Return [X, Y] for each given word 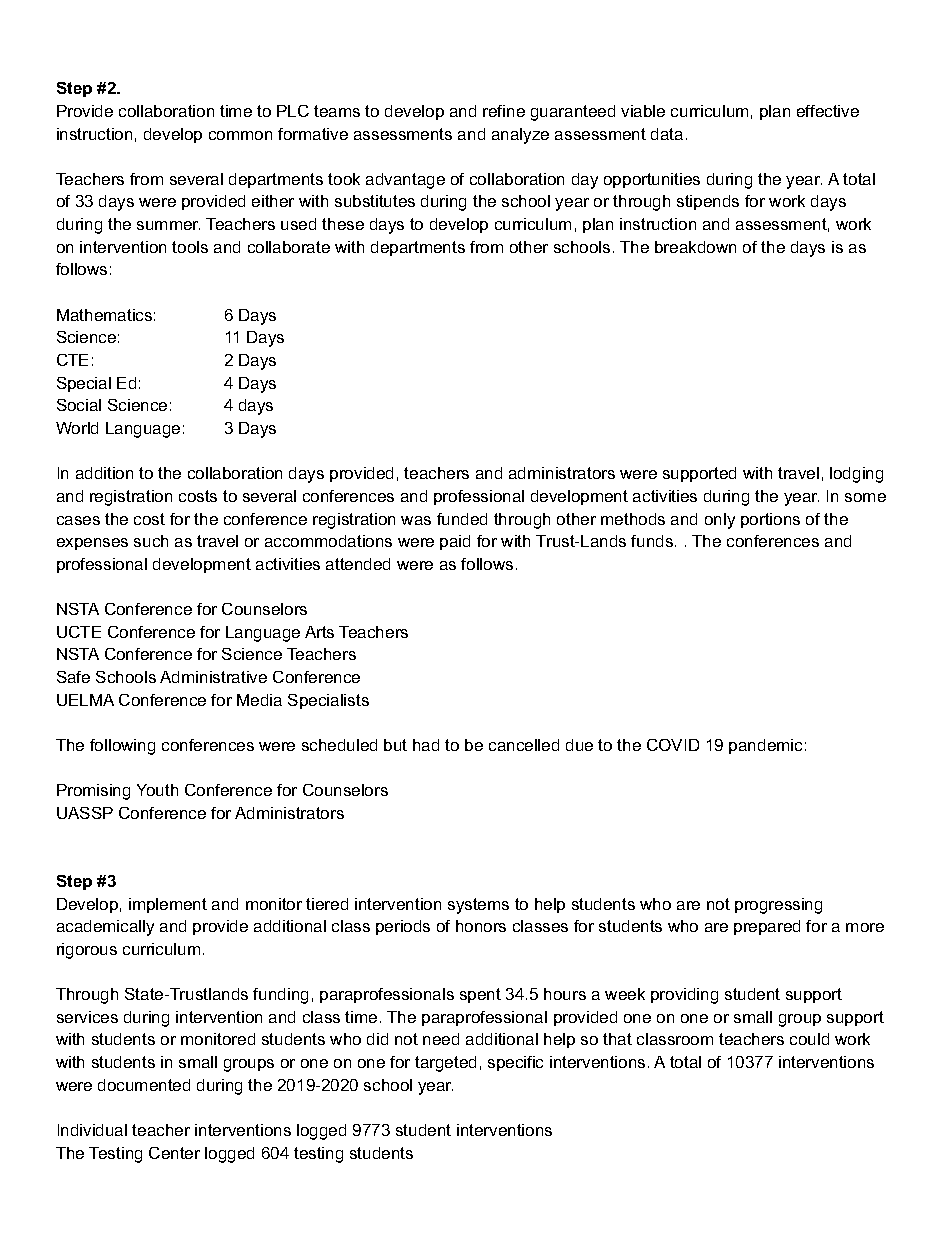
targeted [445, 1064]
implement [168, 905]
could [809, 1039]
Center [174, 1153]
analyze [520, 136]
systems [478, 906]
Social [79, 405]
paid [455, 542]
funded [462, 519]
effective [828, 111]
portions [770, 520]
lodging [856, 475]
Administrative [213, 677]
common [240, 135]
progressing [778, 906]
